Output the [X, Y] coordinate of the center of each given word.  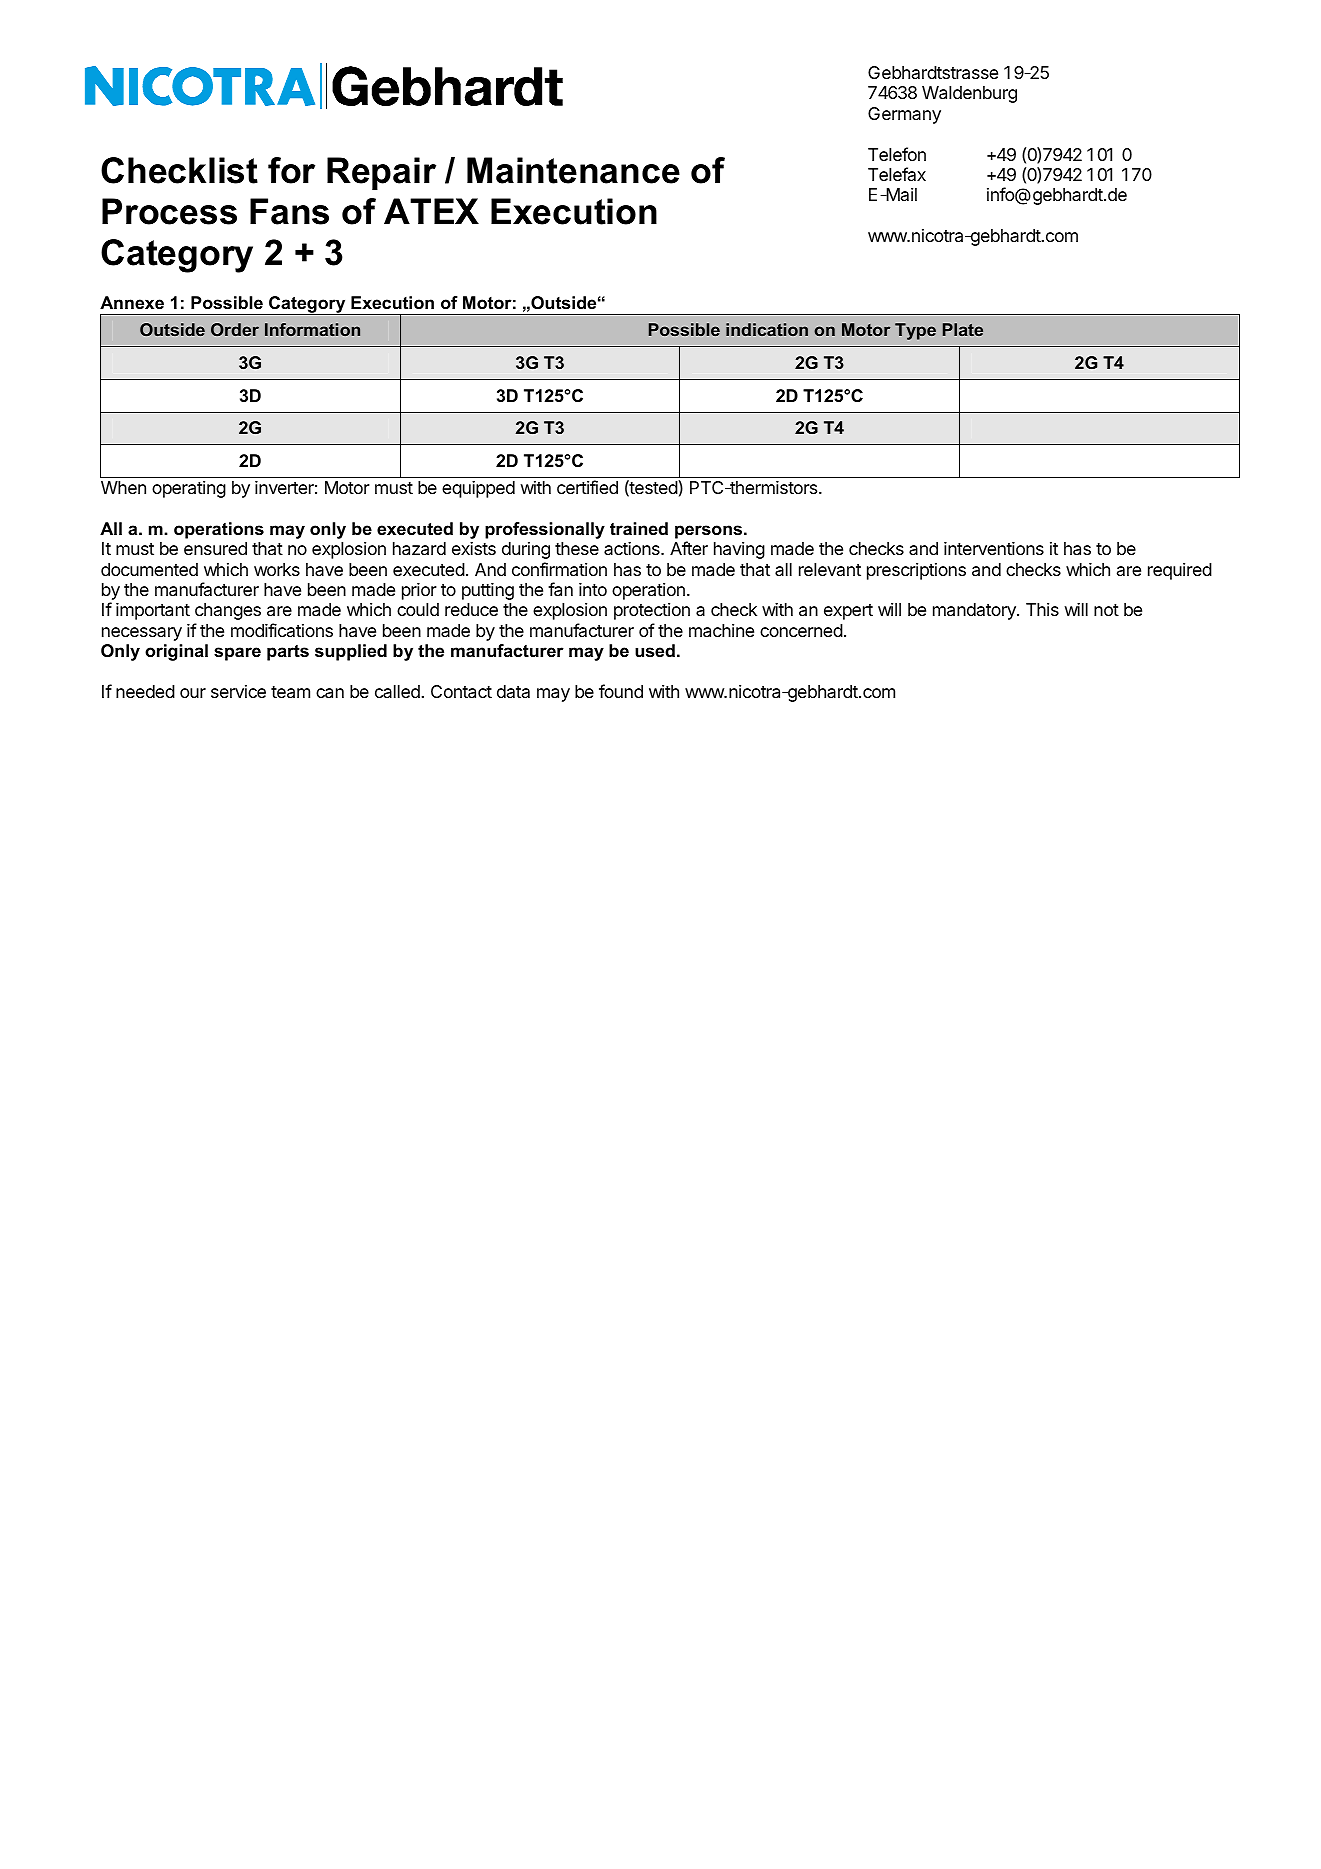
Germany [904, 115]
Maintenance [573, 170]
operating [189, 489]
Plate [963, 329]
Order [235, 329]
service [238, 691]
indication [767, 329]
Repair [381, 173]
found [621, 691]
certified [587, 487]
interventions [994, 548]
